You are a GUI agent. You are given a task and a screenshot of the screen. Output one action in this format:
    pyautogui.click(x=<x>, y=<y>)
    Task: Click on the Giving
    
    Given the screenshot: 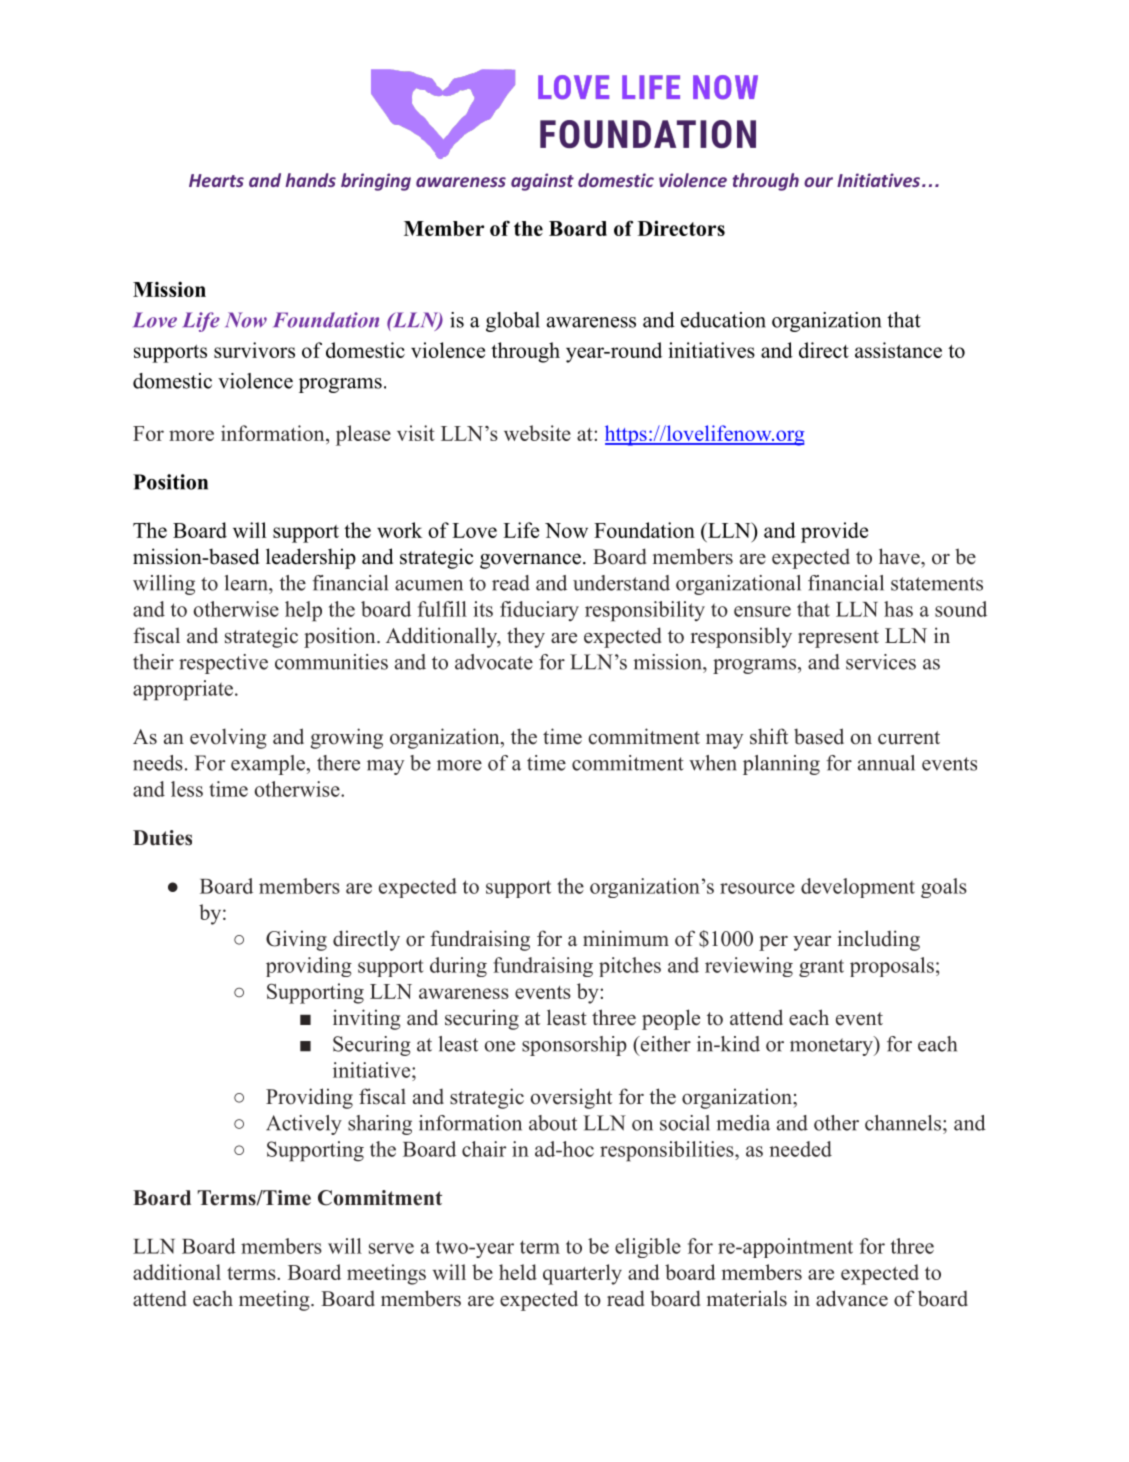 What is the action you would take?
    pyautogui.click(x=296, y=940)
